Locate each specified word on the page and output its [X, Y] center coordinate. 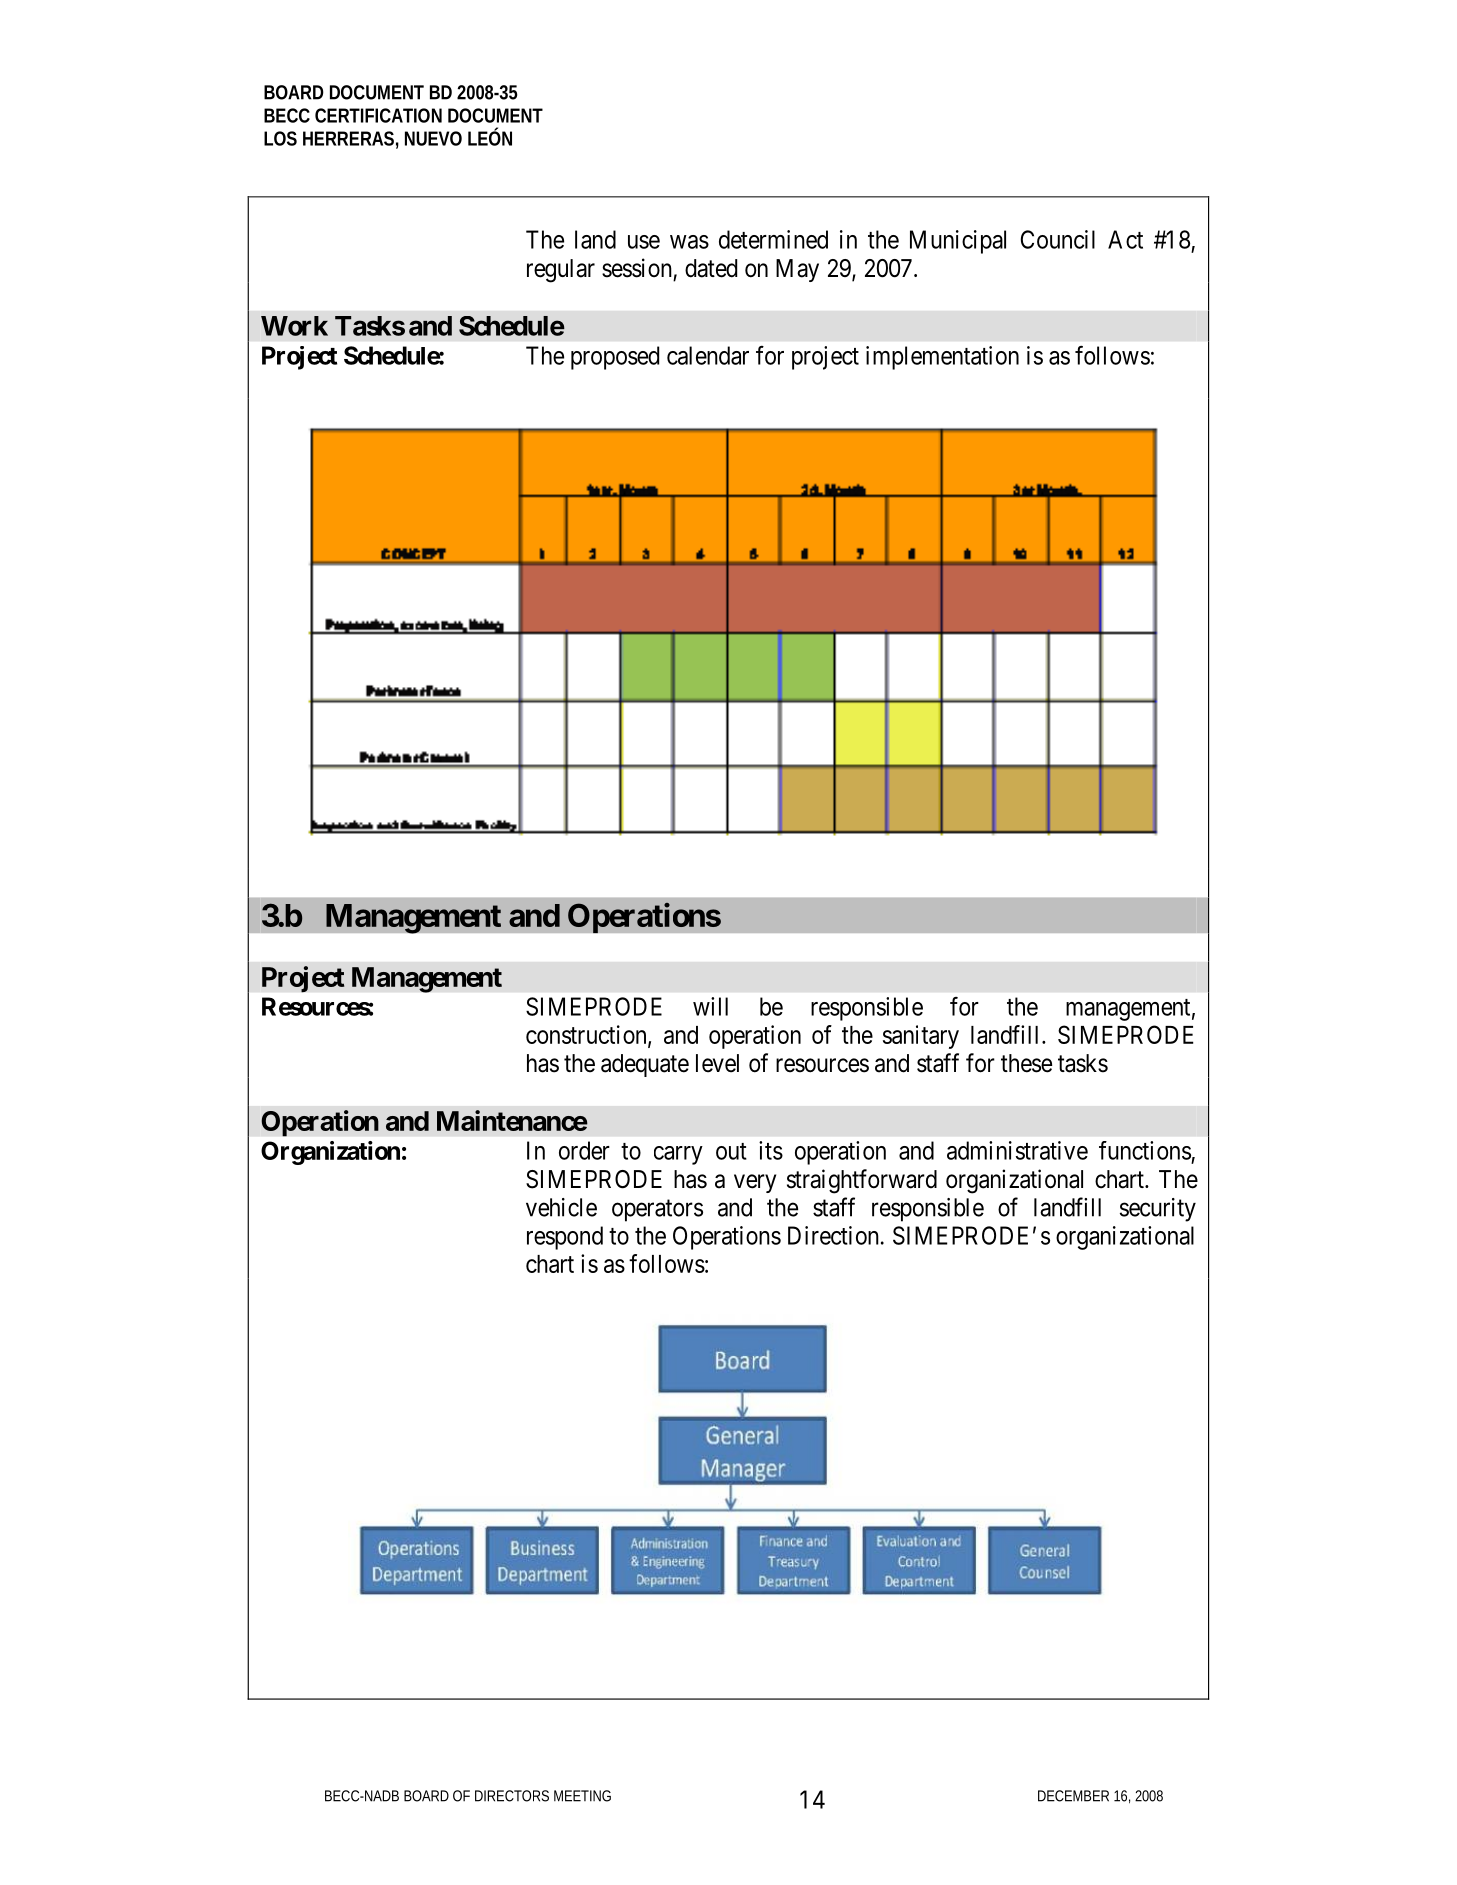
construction [587, 1035]
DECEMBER [1073, 1796]
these [1026, 1063]
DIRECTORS [512, 1796]
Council [1058, 239]
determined [773, 239]
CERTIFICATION [378, 115]
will [710, 1006]
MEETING [582, 1796]
